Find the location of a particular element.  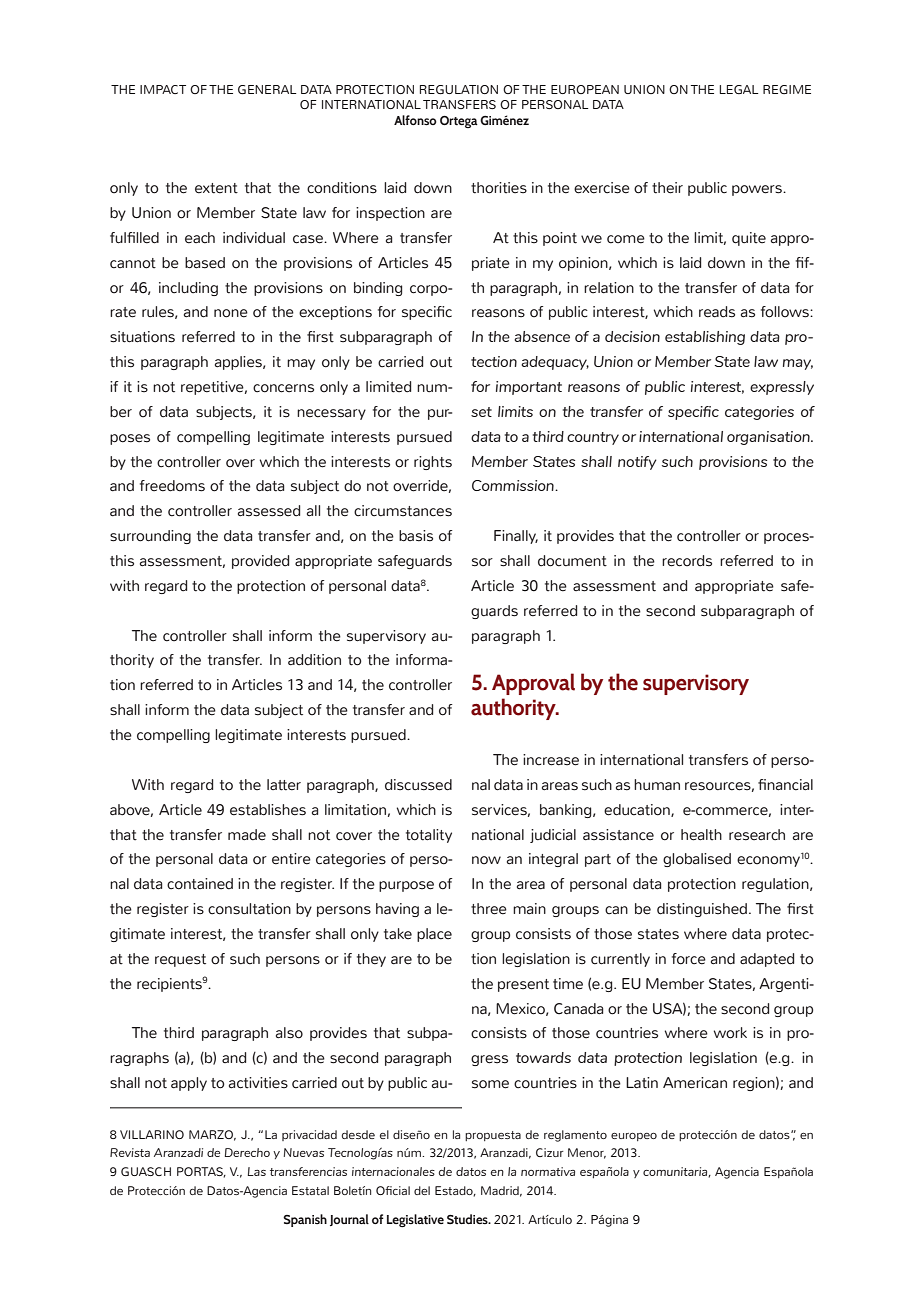

totality is located at coordinates (429, 836).
